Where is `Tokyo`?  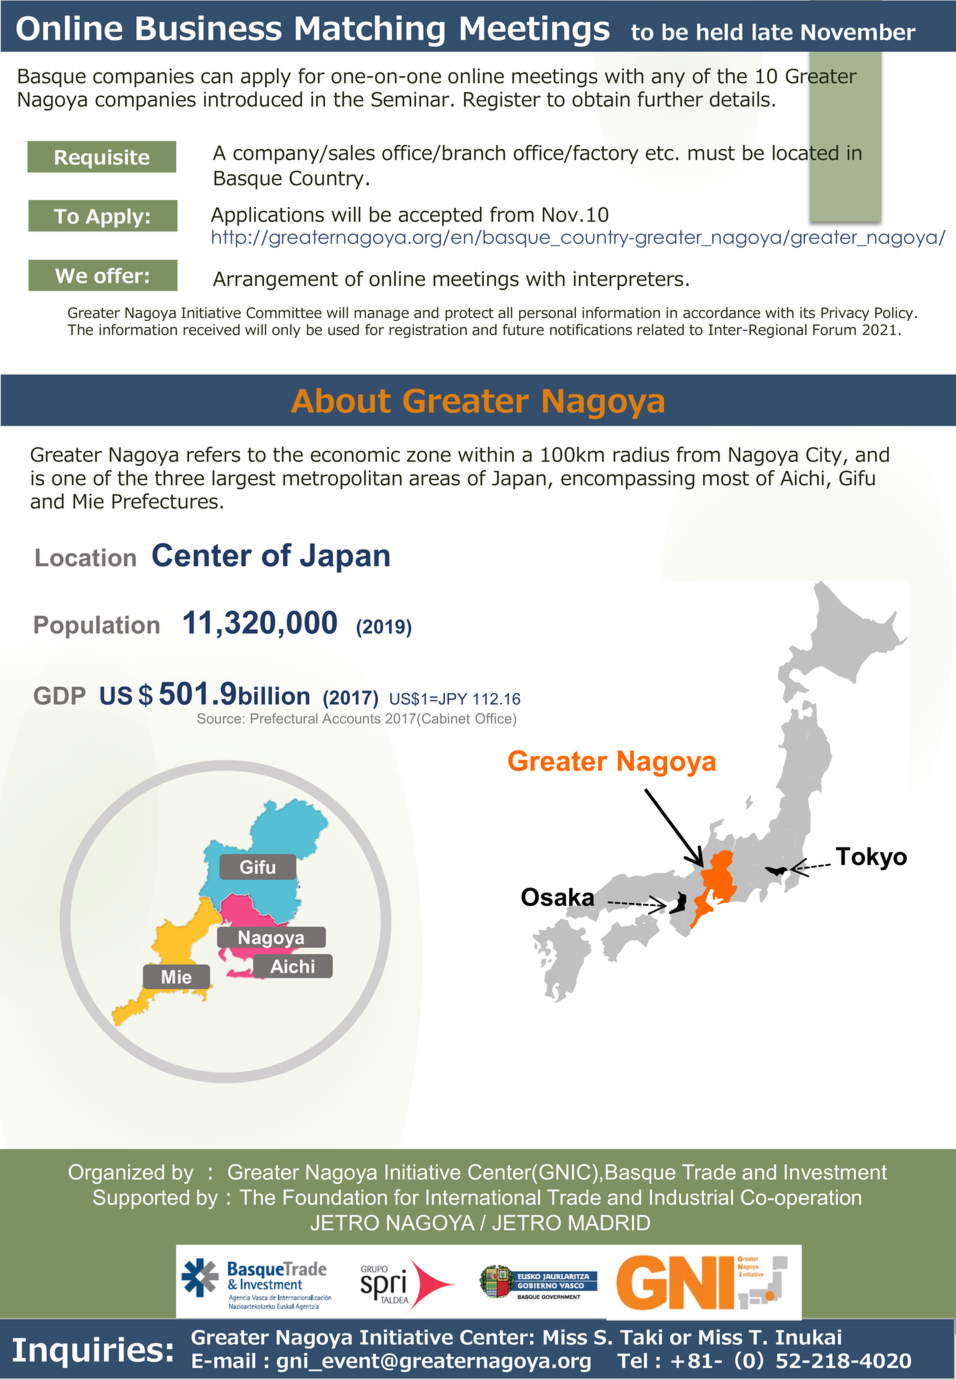 Tokyo is located at coordinates (871, 859).
